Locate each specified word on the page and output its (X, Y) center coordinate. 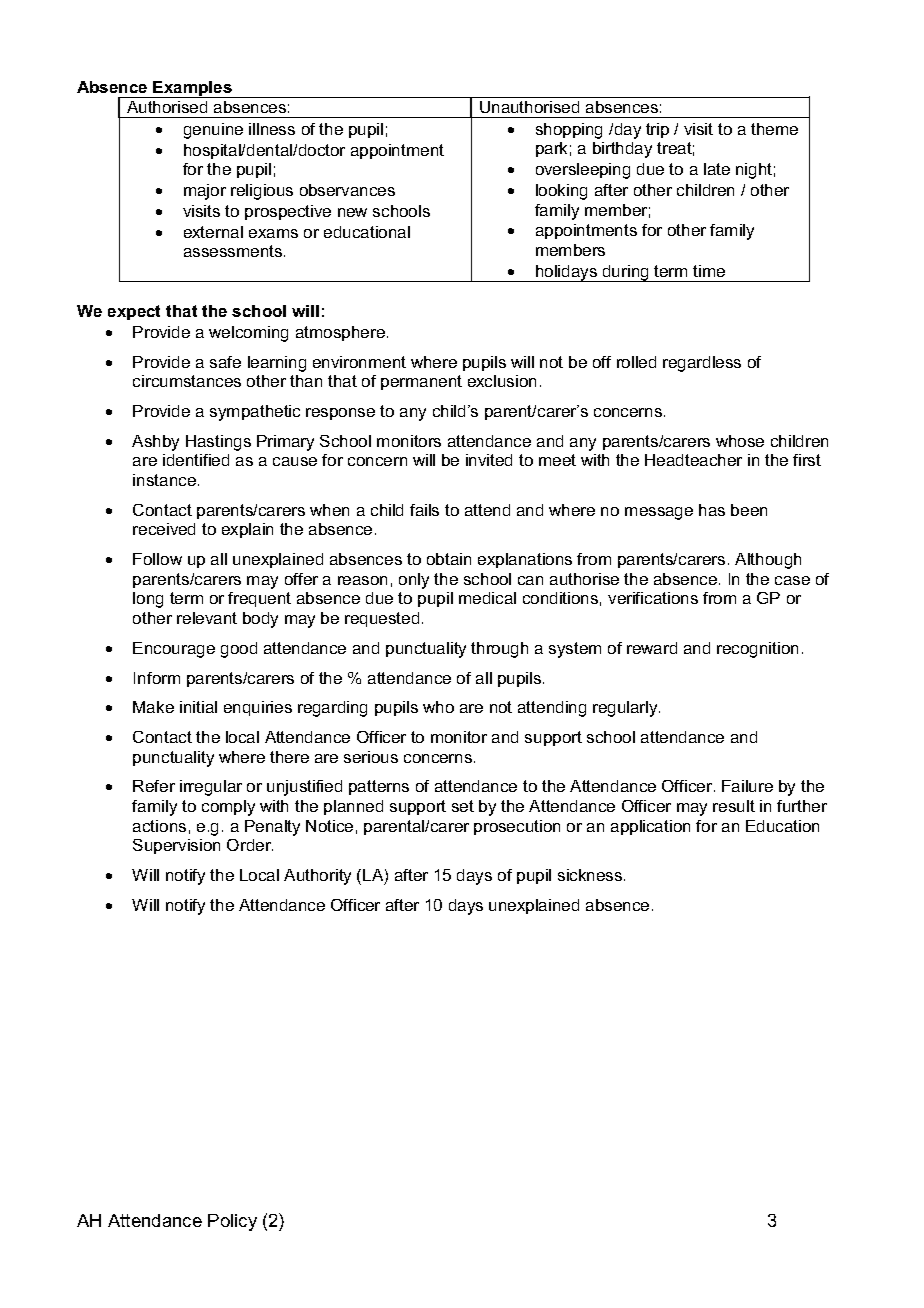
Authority (317, 877)
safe (225, 362)
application (650, 827)
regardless (702, 364)
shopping (569, 131)
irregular (211, 788)
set (463, 806)
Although (768, 561)
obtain (449, 559)
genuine (213, 131)
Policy (232, 1222)
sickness (591, 875)
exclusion (502, 381)
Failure (747, 786)
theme (774, 129)
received (164, 529)
